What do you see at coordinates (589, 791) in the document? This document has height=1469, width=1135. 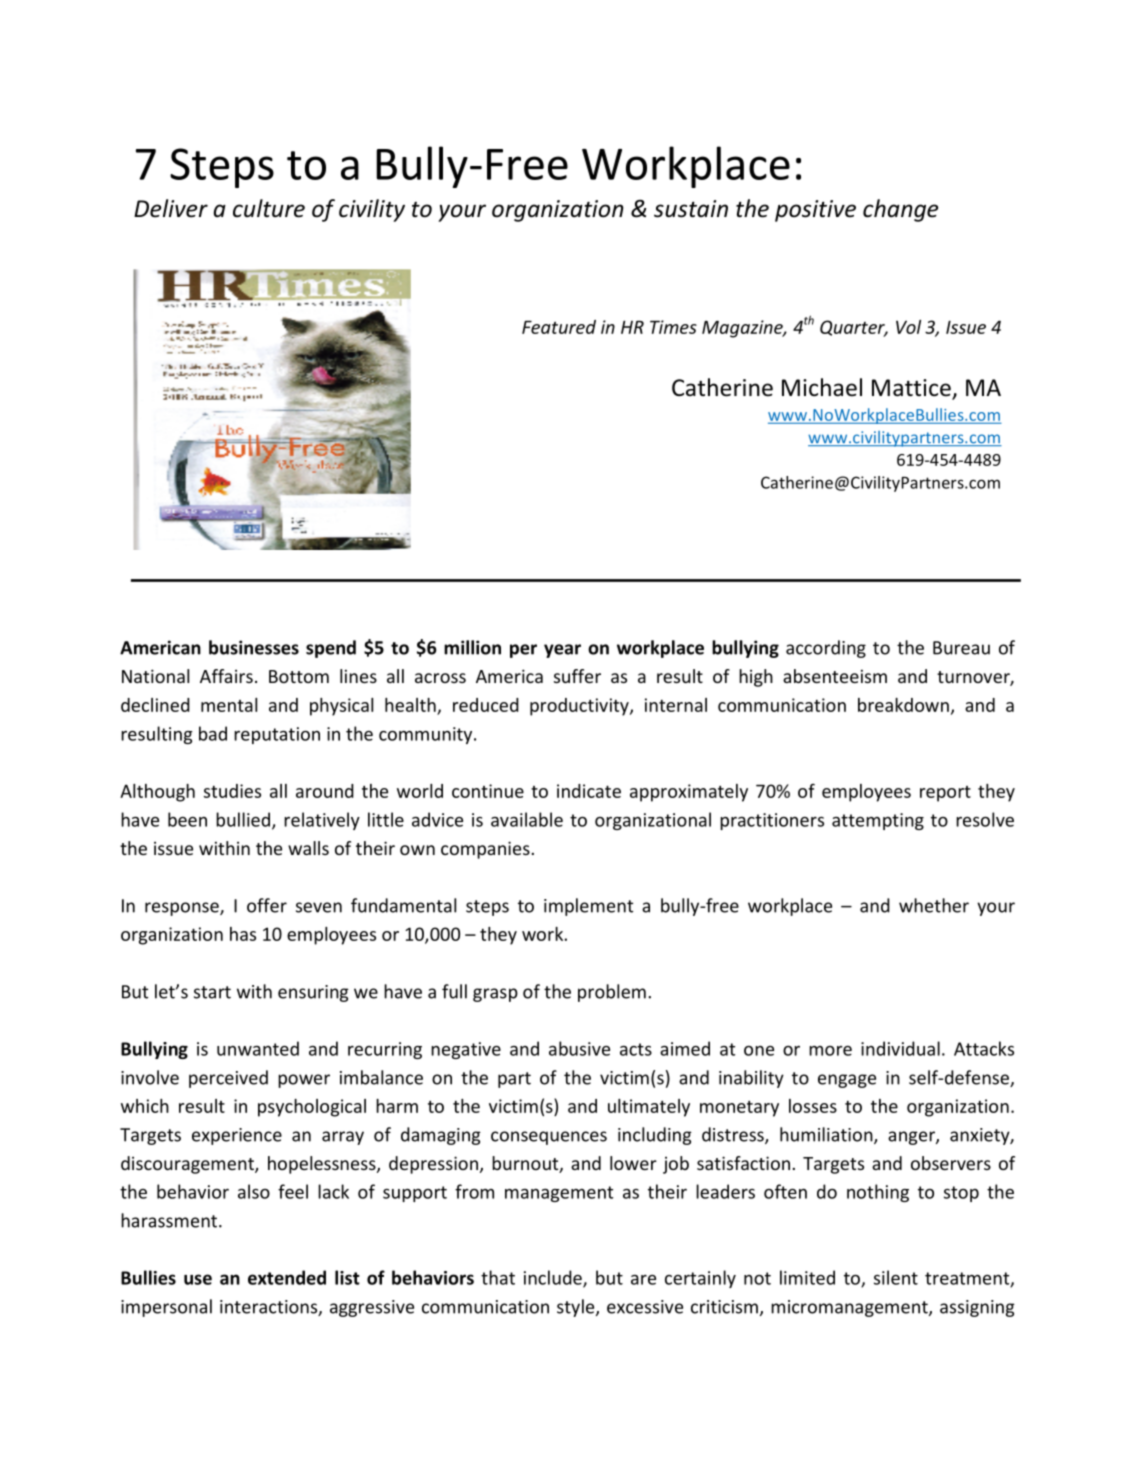 I see `indicate` at bounding box center [589, 791].
